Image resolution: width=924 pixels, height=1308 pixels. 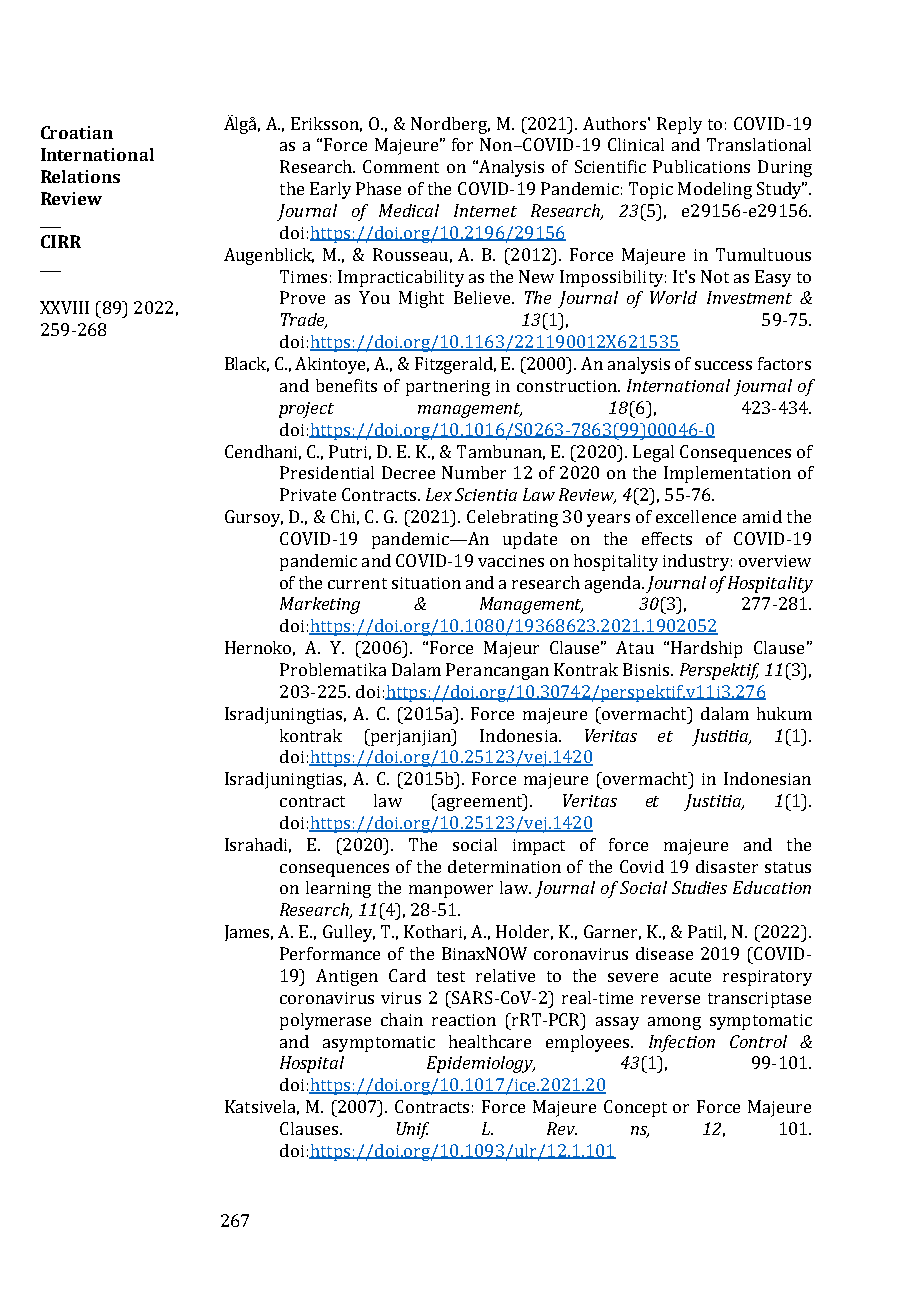 I want to click on Implementation, so click(x=727, y=474).
